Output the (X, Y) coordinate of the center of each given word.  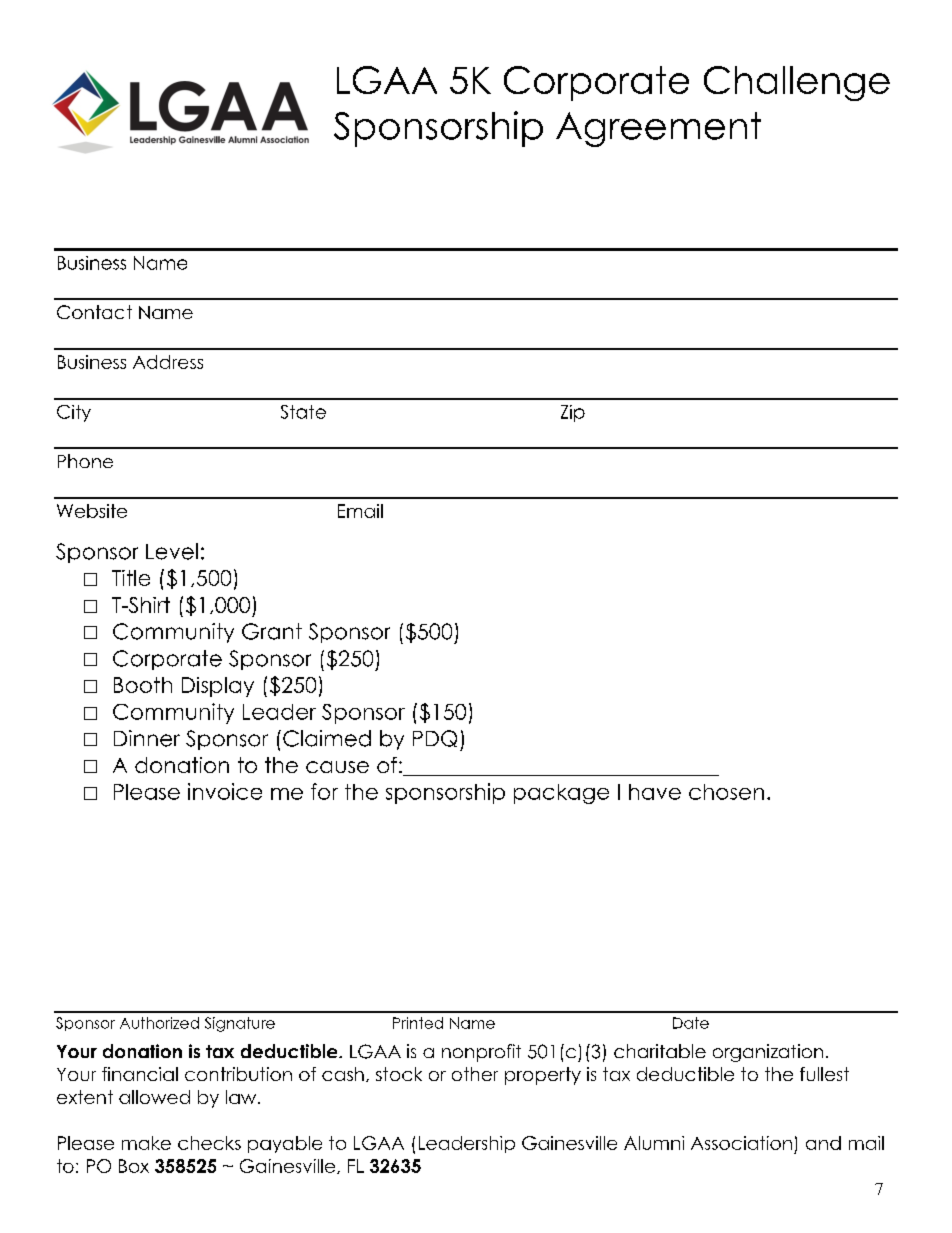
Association (741, 1143)
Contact (94, 312)
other (475, 1074)
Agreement (658, 129)
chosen (726, 792)
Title (131, 578)
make (146, 1143)
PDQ (435, 738)
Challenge (797, 83)
